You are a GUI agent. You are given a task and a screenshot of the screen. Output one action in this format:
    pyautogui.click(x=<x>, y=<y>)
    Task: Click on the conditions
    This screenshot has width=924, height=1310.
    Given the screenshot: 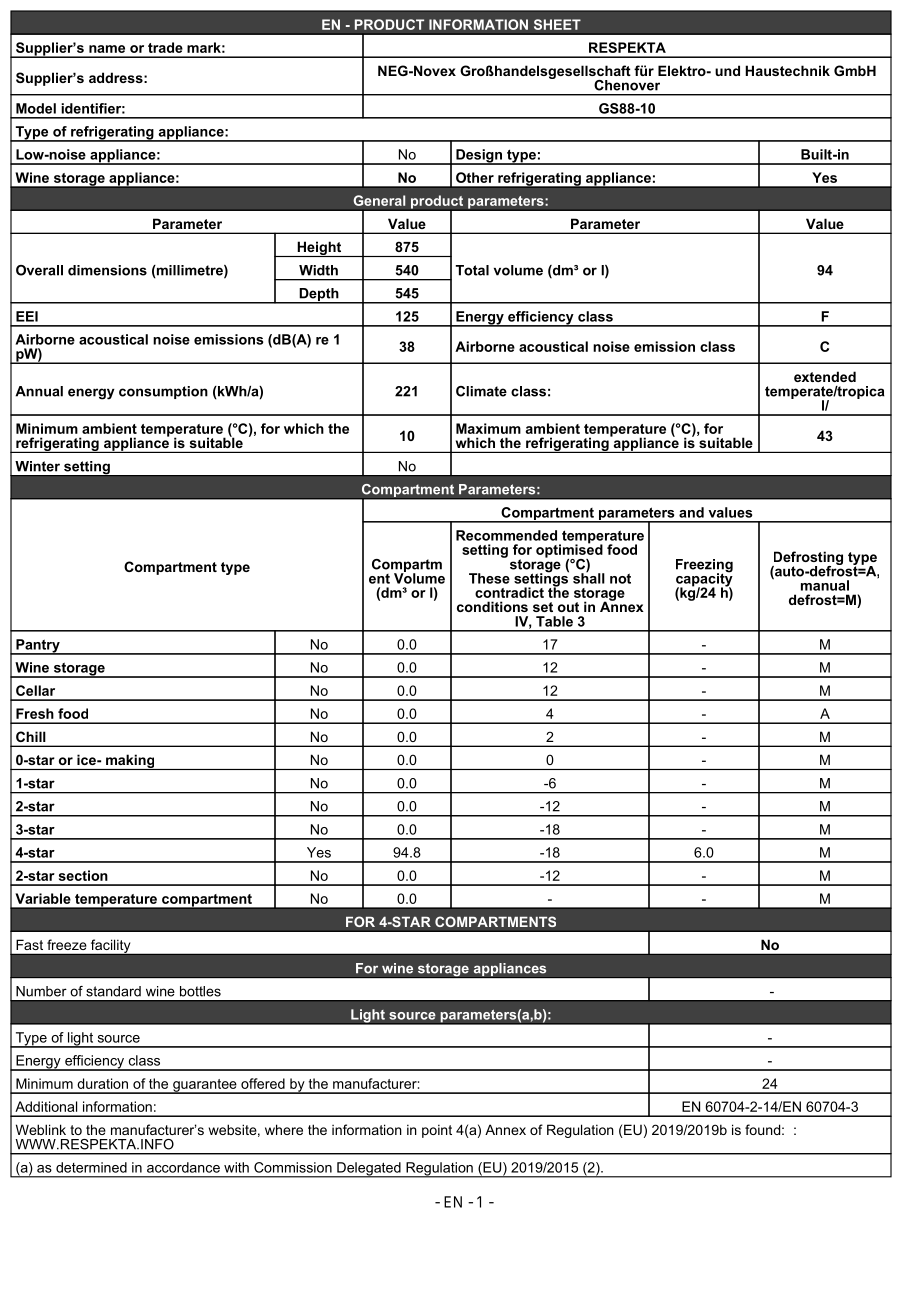 What is the action you would take?
    pyautogui.click(x=492, y=606)
